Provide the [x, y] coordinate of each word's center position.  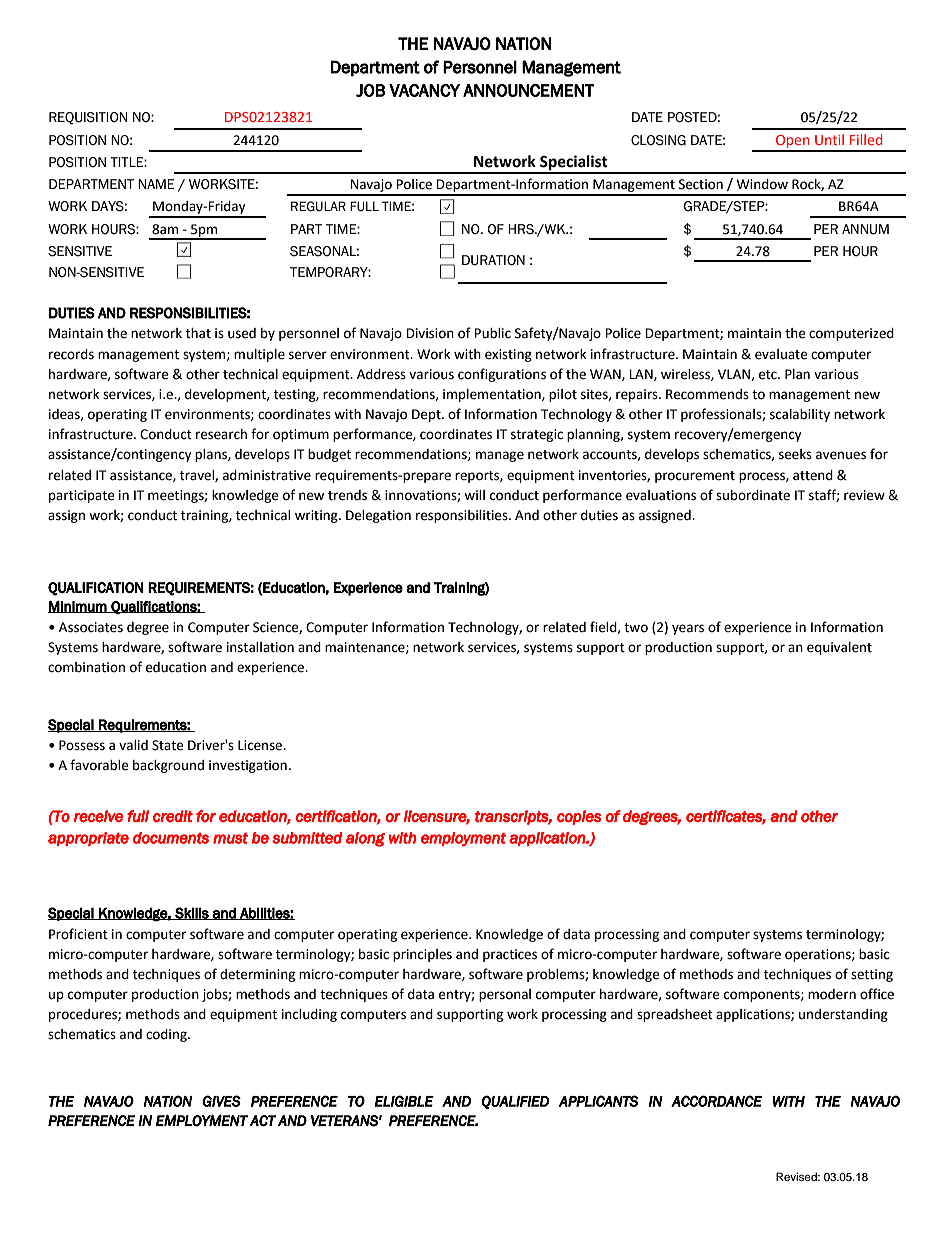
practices [510, 955]
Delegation [378, 516]
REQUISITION [88, 118]
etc [769, 375]
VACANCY [424, 90]
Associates [91, 627]
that [198, 333]
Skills [192, 913]
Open [793, 143]
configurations [502, 375]
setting [872, 975]
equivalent [839, 648]
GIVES [221, 1101]
